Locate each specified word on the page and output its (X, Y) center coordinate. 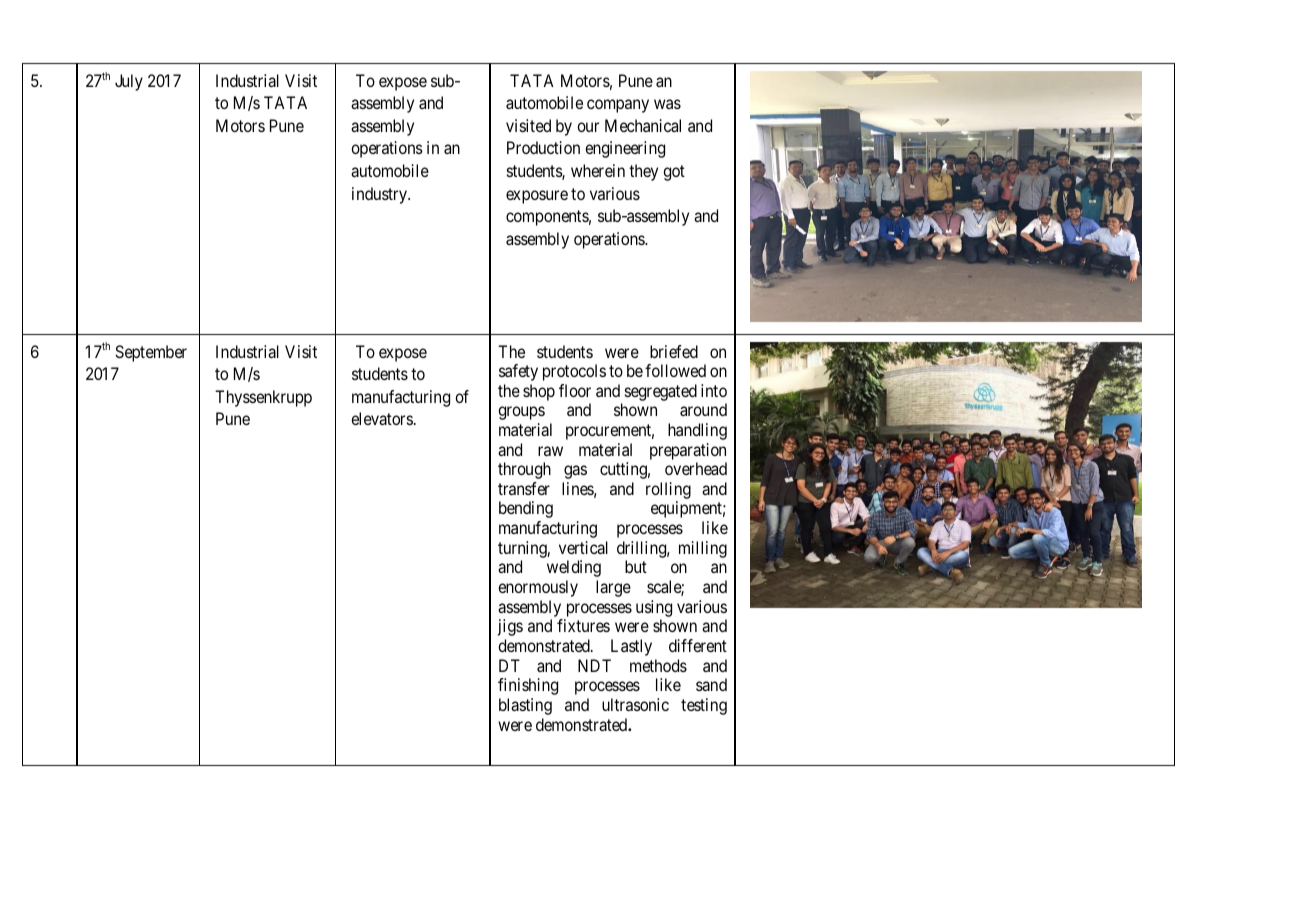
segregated (661, 392)
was (667, 104)
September (151, 353)
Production (543, 147)
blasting (525, 706)
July (129, 82)
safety (518, 372)
